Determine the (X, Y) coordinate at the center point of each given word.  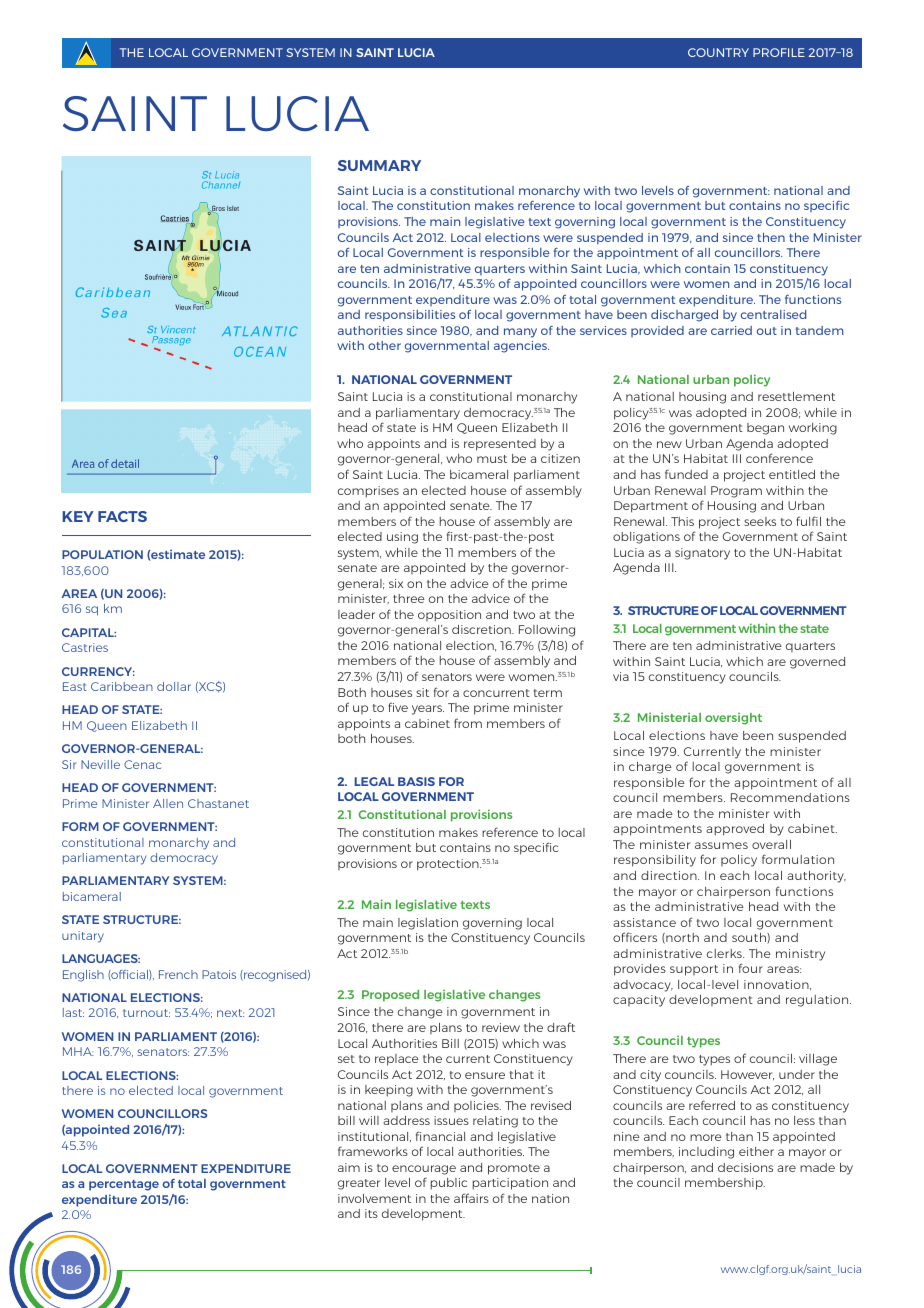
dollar (174, 686)
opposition (449, 616)
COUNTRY (718, 52)
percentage (124, 1185)
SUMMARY (379, 165)
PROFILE (779, 52)
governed (817, 663)
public (448, 1184)
